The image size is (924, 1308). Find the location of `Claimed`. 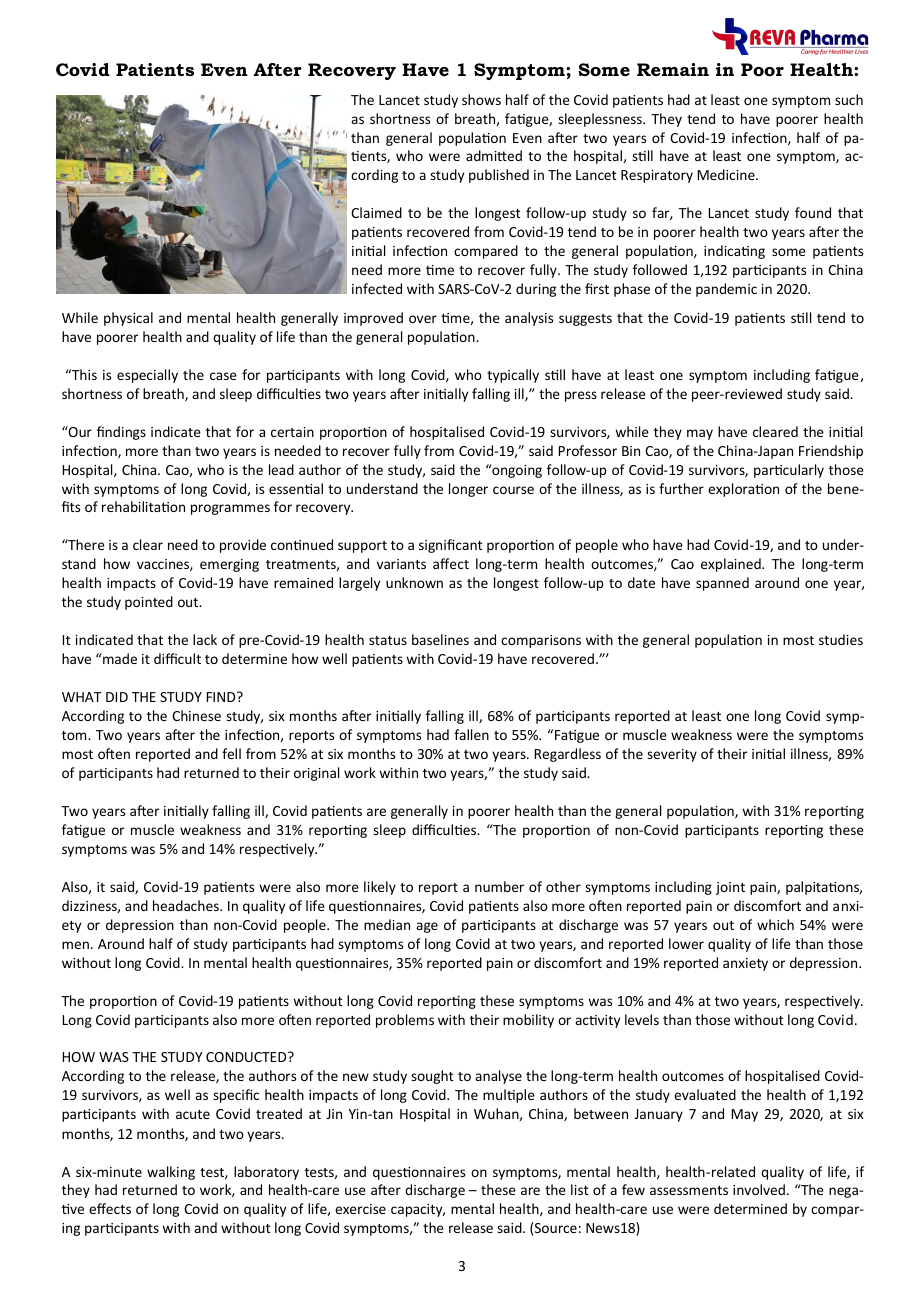

Claimed is located at coordinates (376, 212).
